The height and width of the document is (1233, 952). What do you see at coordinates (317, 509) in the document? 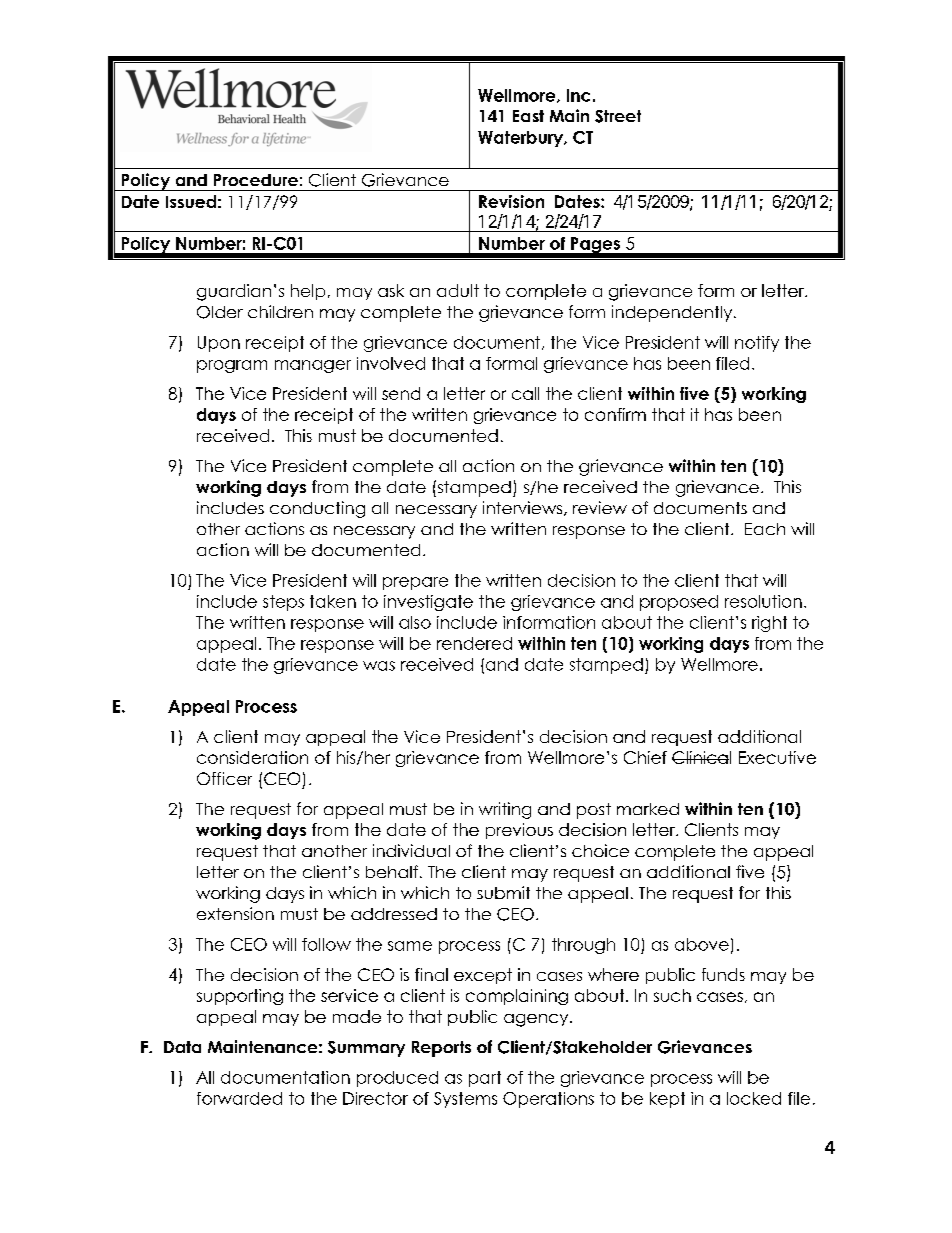
I see `conducting` at bounding box center [317, 509].
